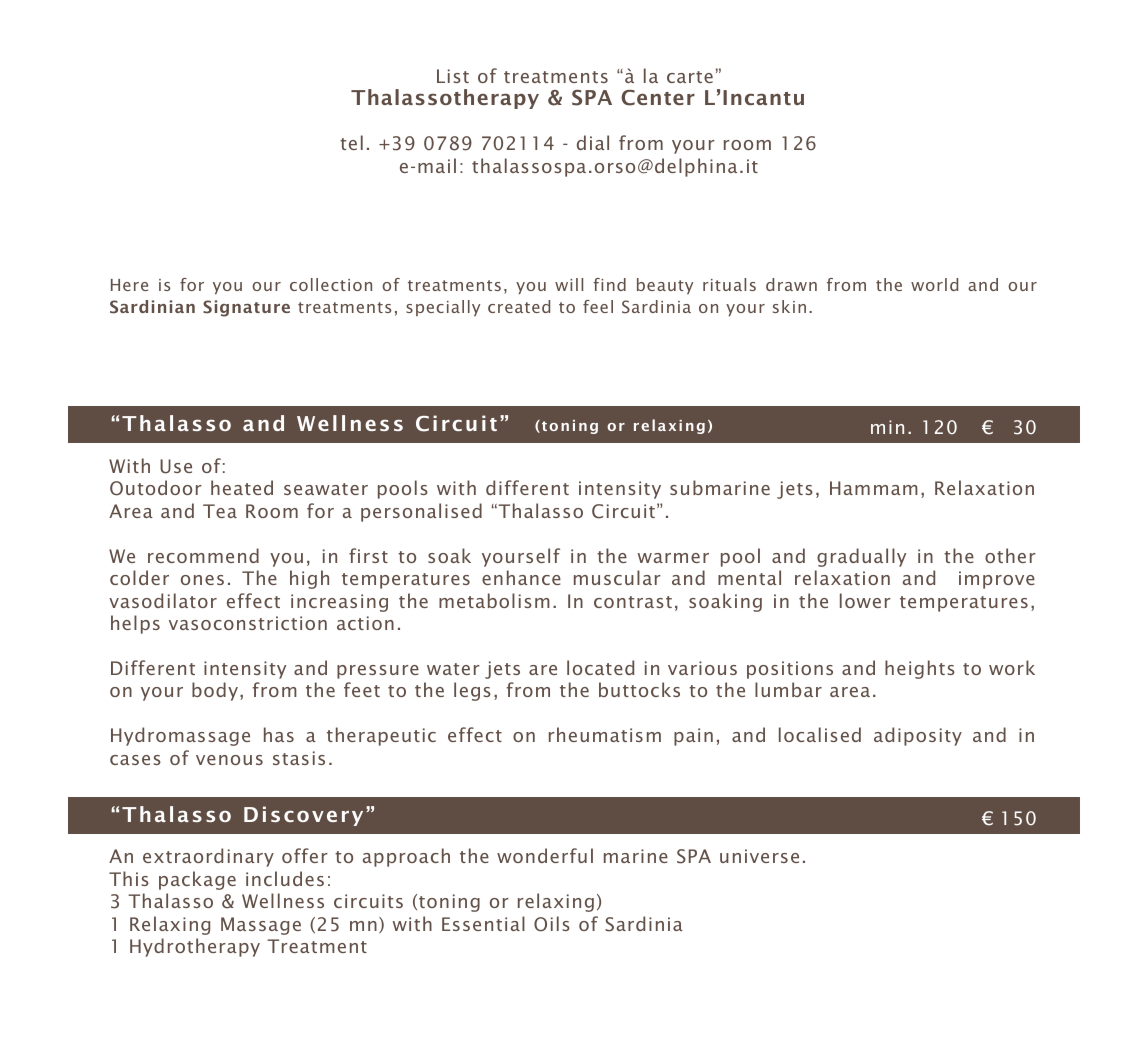  What do you see at coordinates (215, 691) in the screenshot?
I see `body` at bounding box center [215, 691].
